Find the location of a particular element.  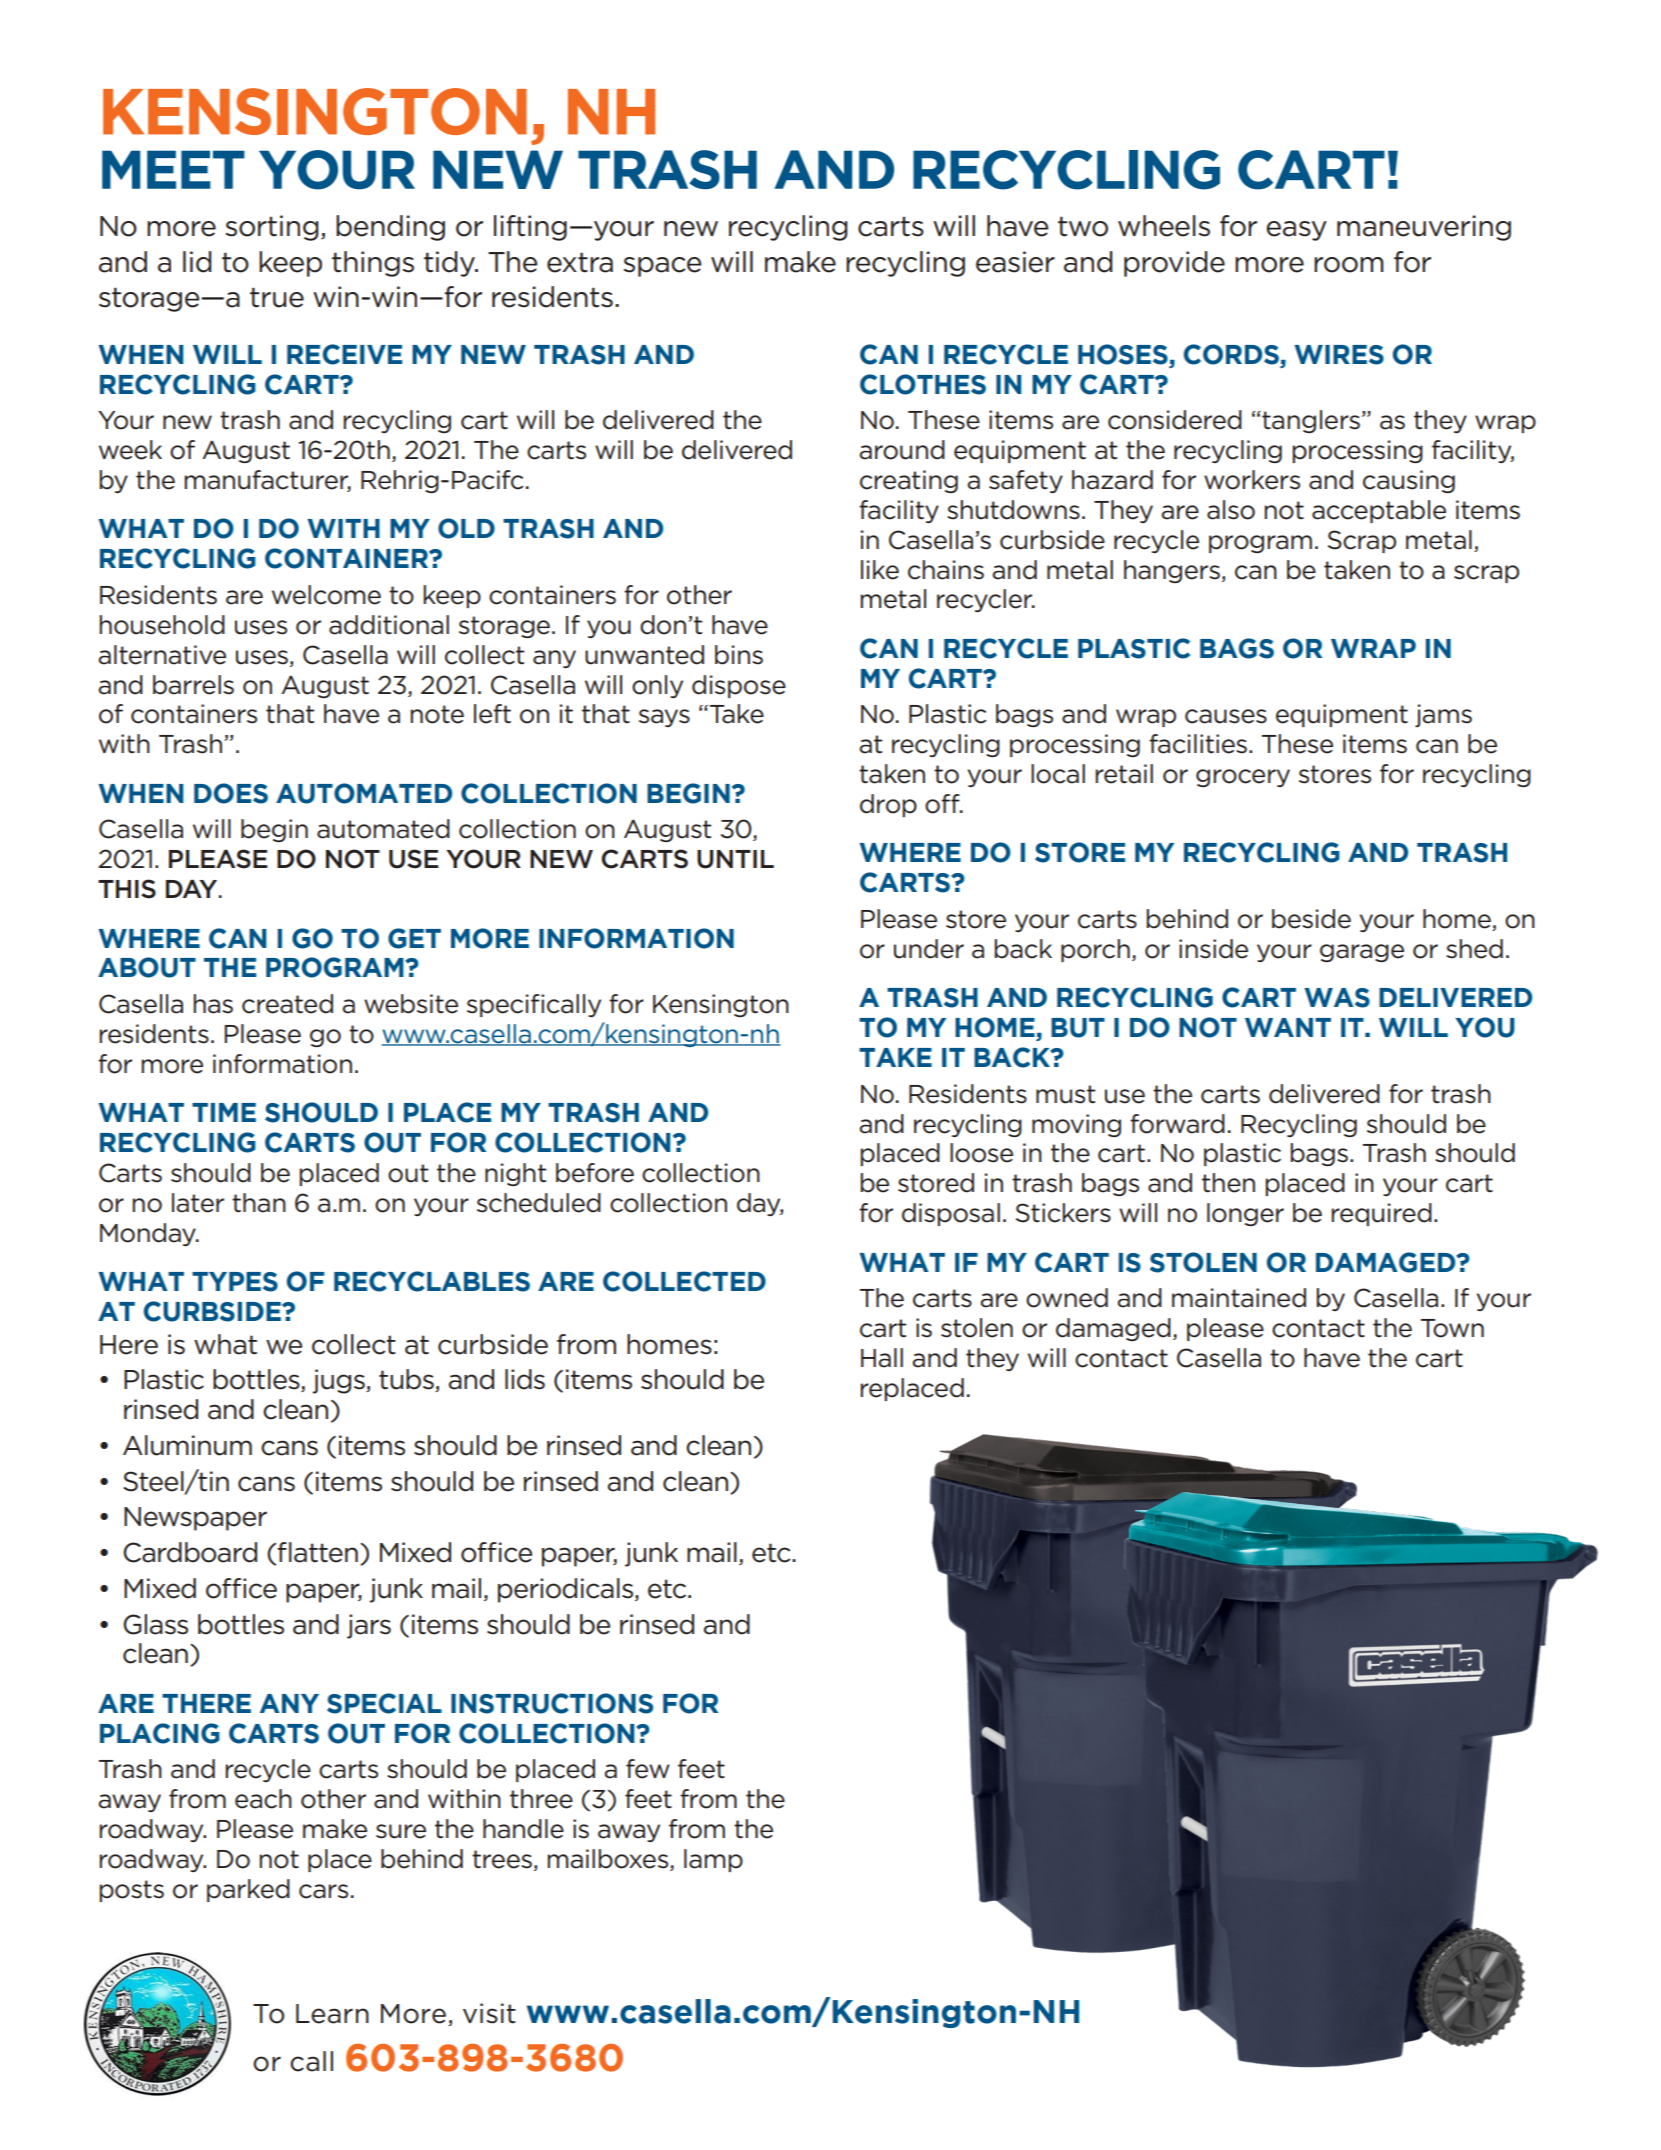

space is located at coordinates (663, 267).
